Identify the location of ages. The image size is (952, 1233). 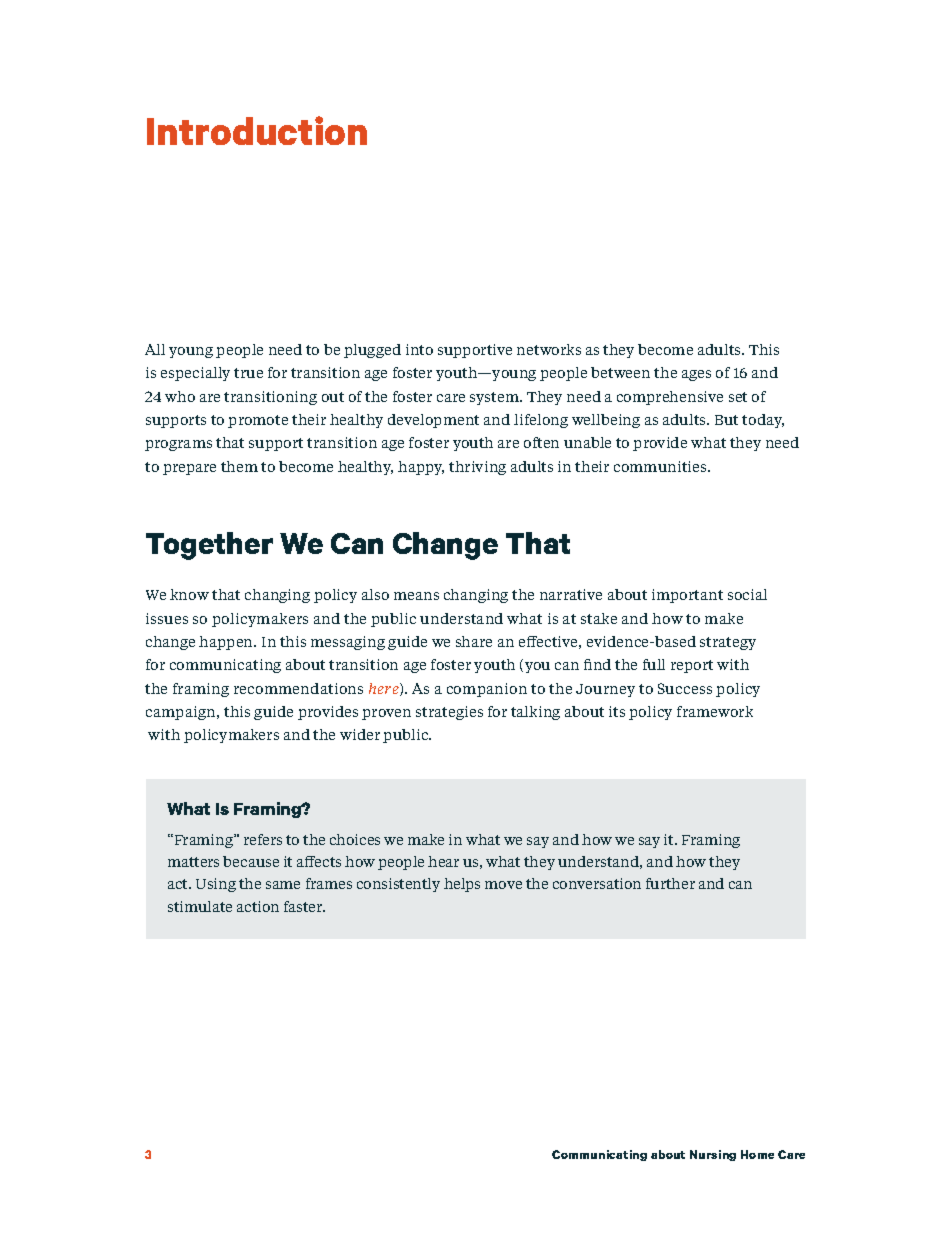
(696, 375).
